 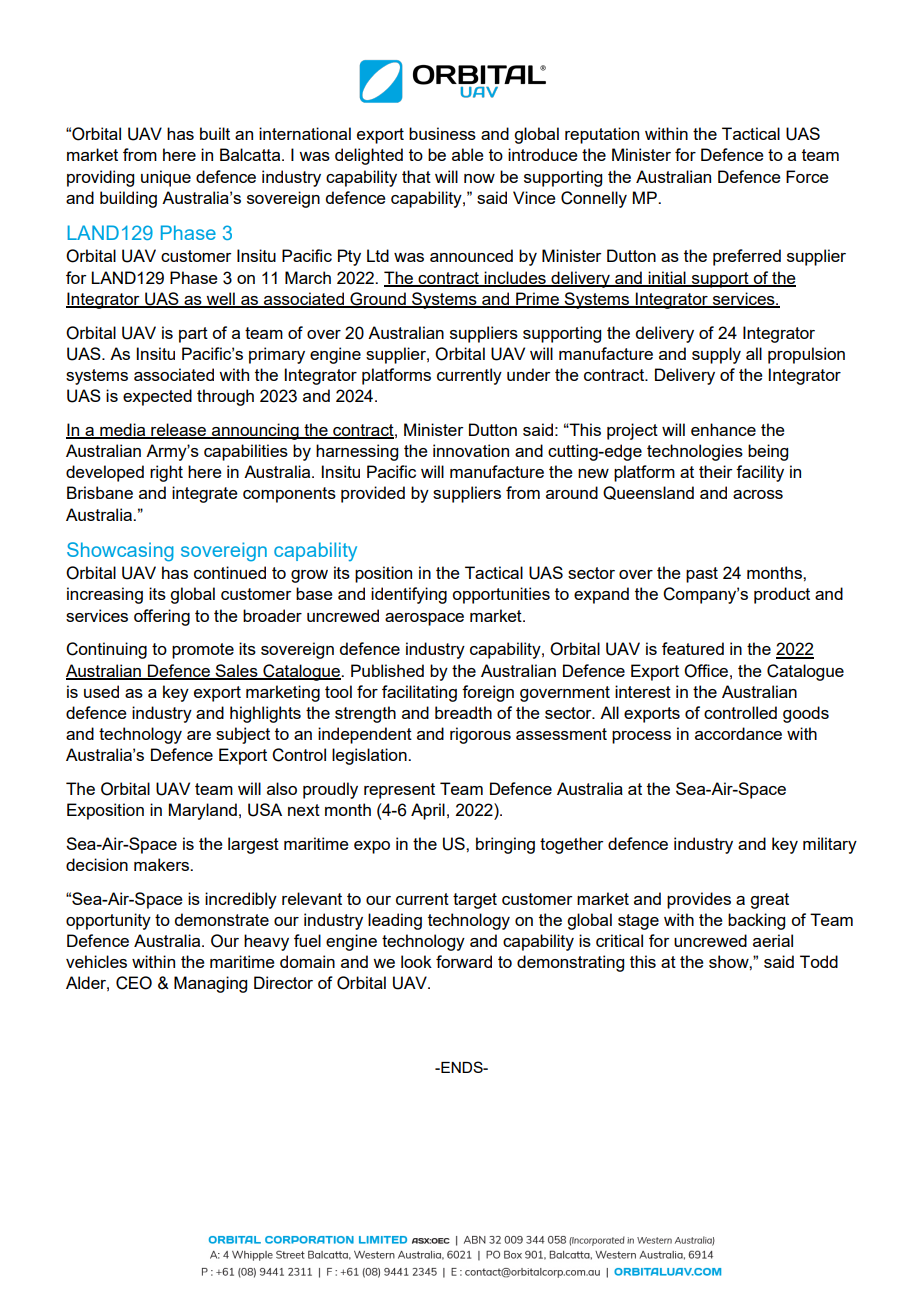 I want to click on able, so click(x=468, y=154).
